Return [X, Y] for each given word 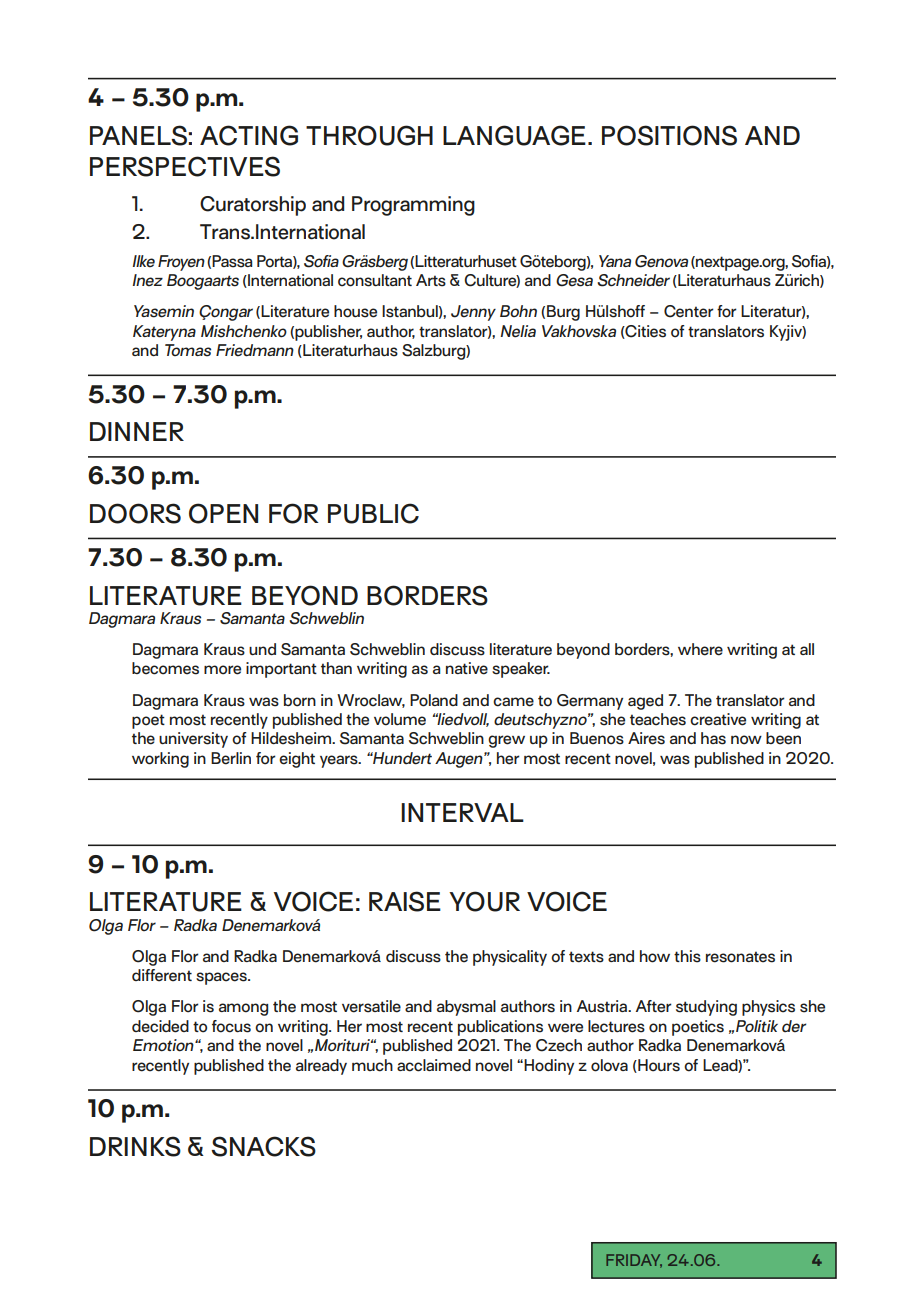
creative [718, 719]
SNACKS [263, 1146]
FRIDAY [634, 1261]
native [467, 668]
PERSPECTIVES [185, 166]
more [222, 670]
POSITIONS [669, 135]
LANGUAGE [514, 135]
